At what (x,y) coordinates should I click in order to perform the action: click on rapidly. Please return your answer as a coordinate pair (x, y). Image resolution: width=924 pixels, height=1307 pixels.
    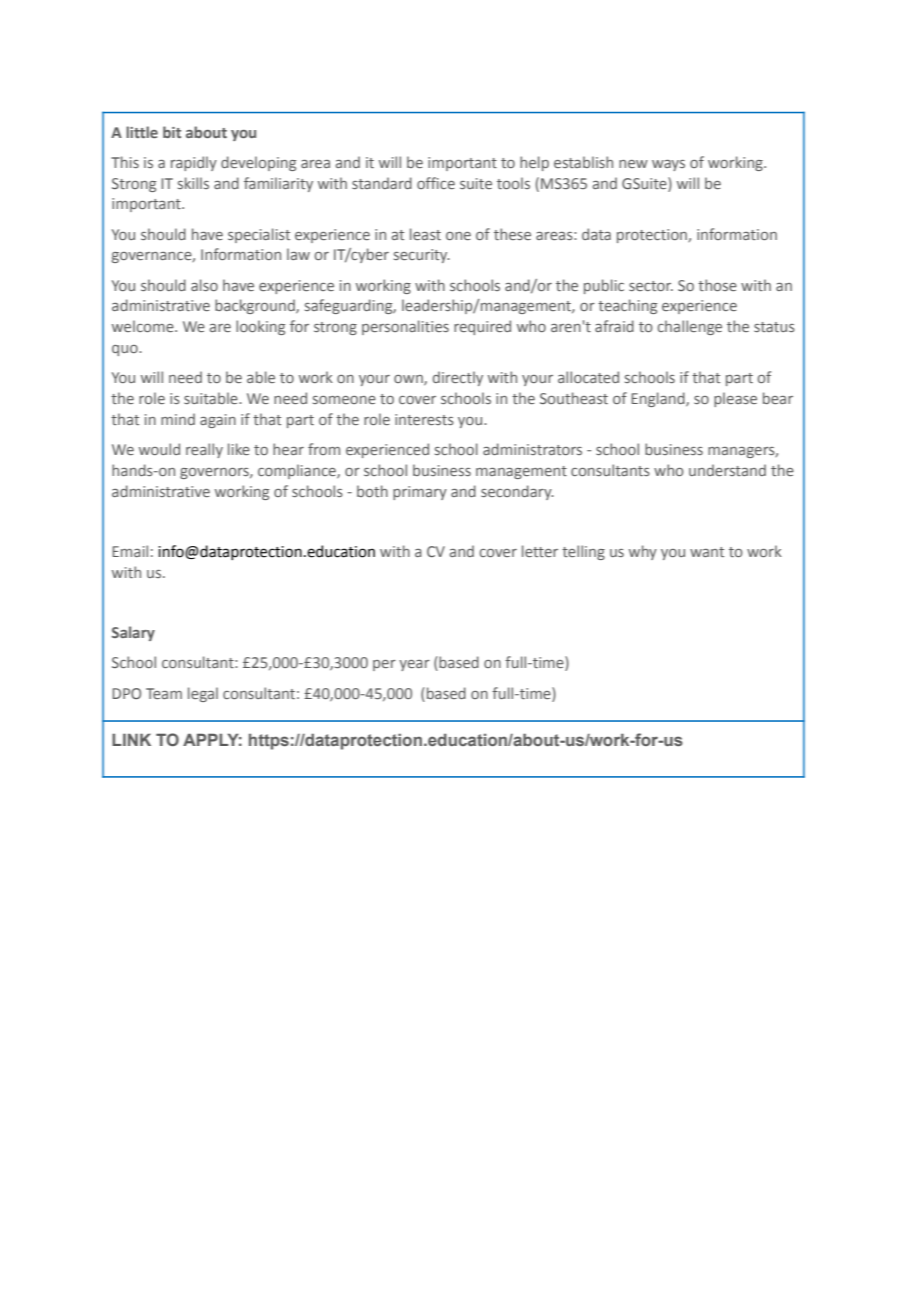
    Looking at the image, I should click on (194, 163).
